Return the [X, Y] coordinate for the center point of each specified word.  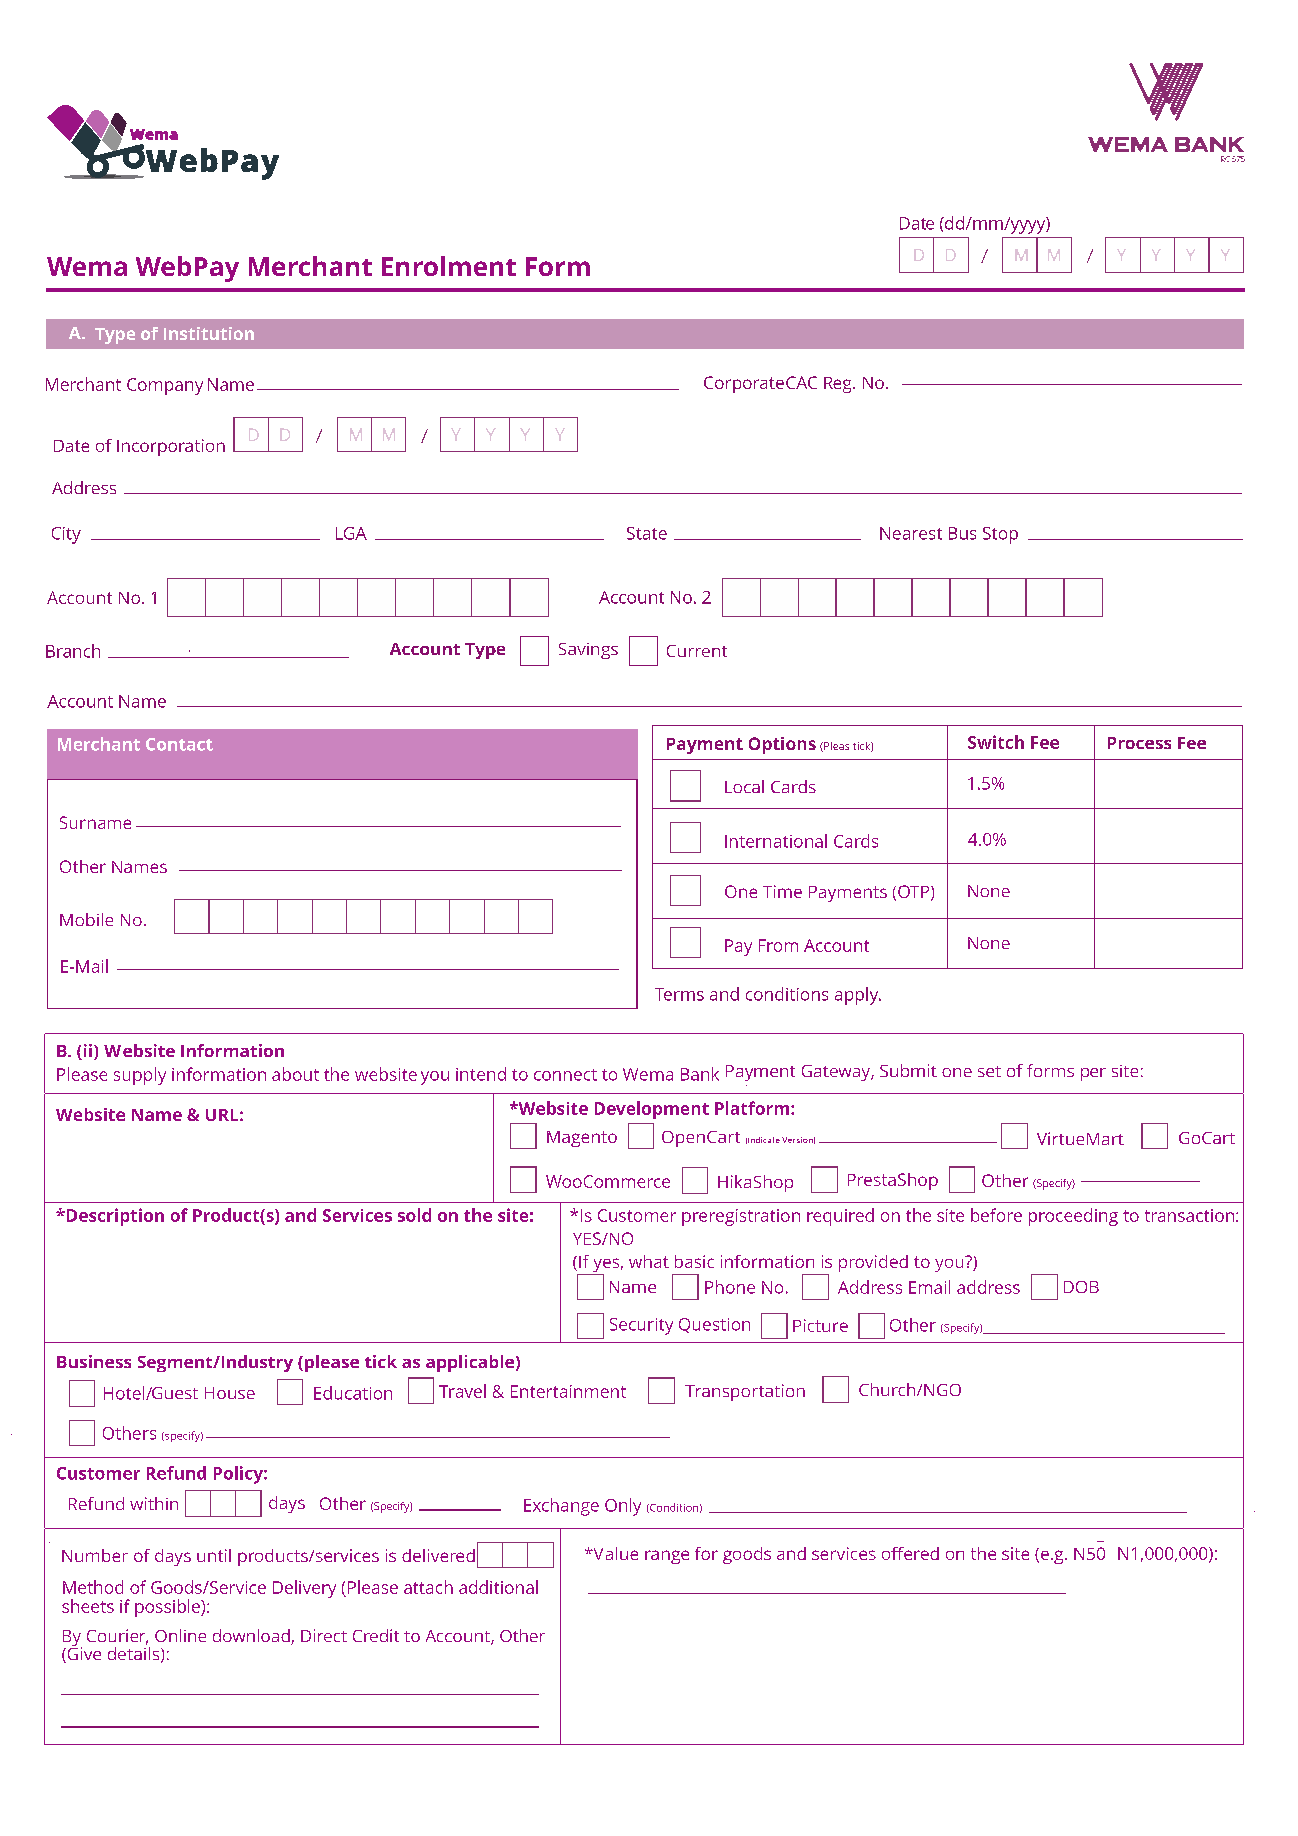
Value [614, 1553]
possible [168, 1608]
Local [744, 786]
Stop [1000, 535]
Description [114, 1217]
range [667, 1557]
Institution [209, 333]
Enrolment [449, 266]
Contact [179, 744]
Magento [582, 1139]
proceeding [1073, 1217]
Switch [996, 742]
